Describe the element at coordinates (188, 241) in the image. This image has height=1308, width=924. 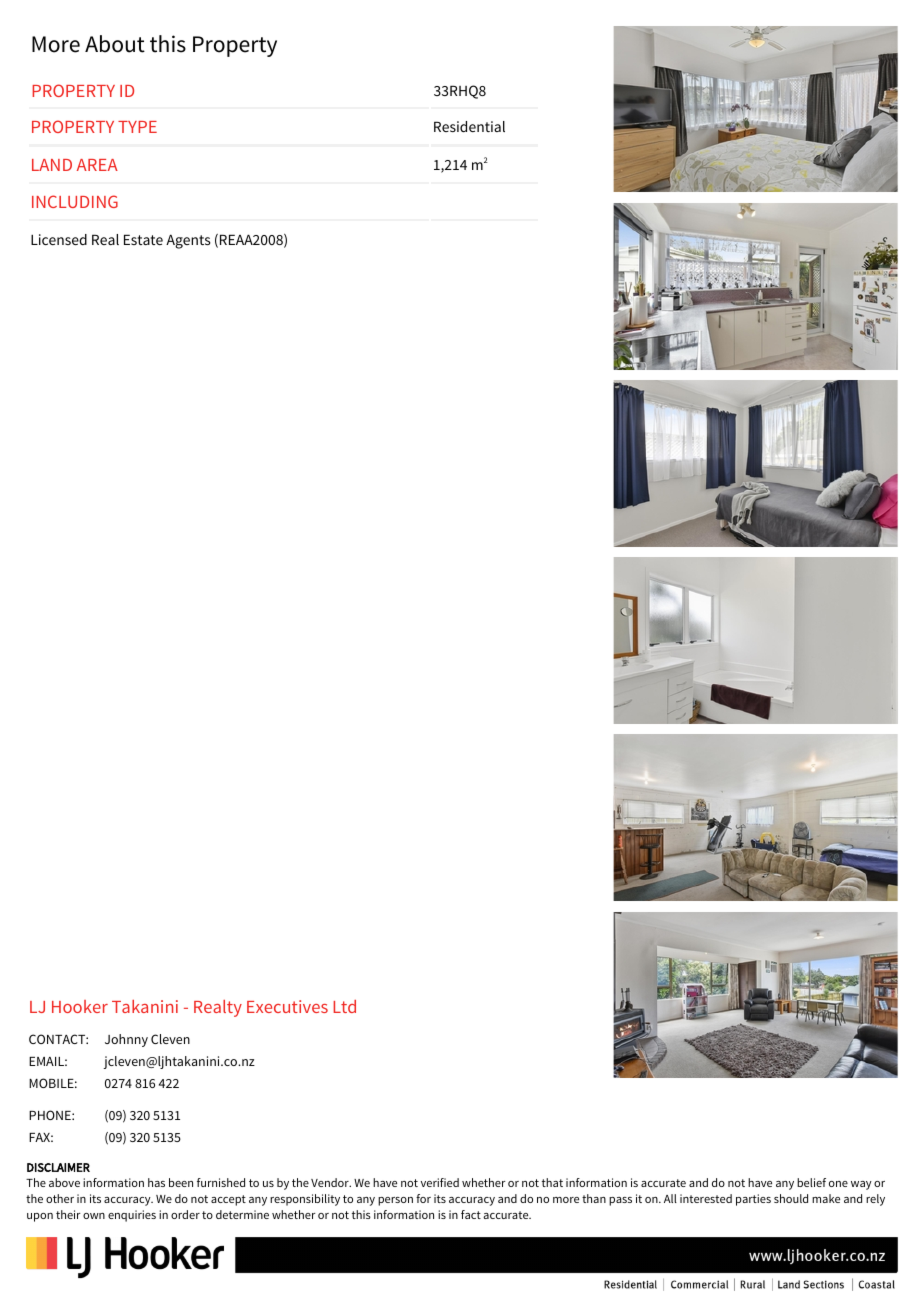
I see `Agents` at that location.
